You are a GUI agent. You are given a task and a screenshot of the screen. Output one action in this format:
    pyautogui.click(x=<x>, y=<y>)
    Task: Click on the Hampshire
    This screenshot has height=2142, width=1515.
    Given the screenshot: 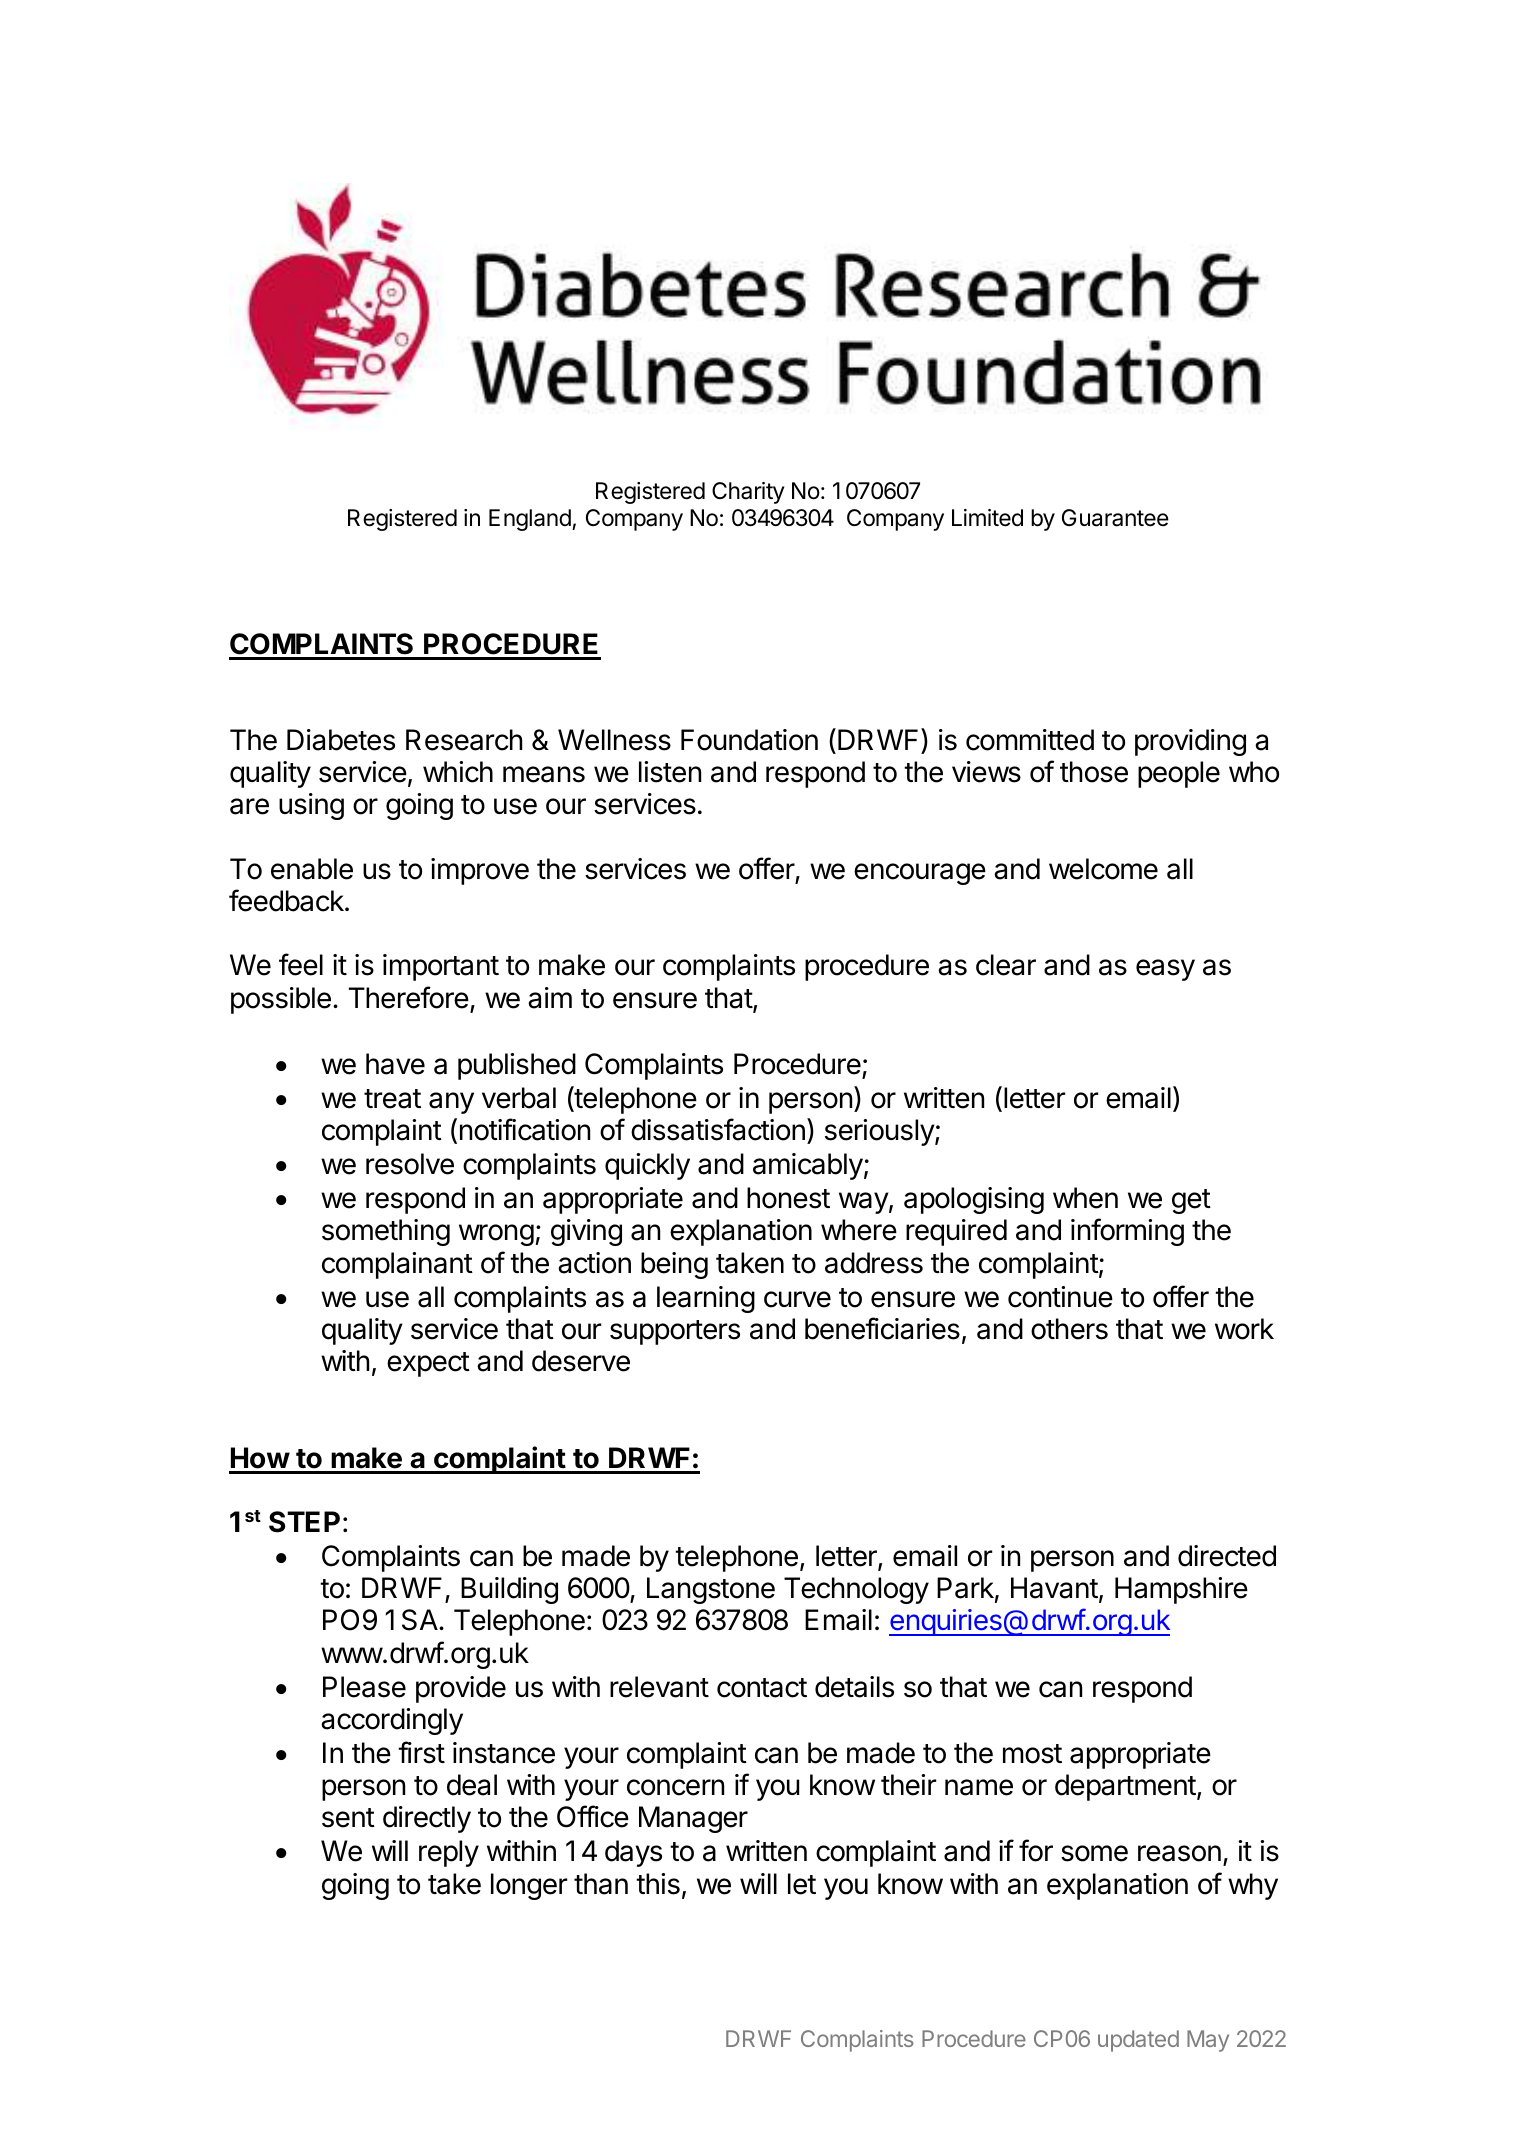 What is the action you would take?
    pyautogui.click(x=1181, y=1590)
